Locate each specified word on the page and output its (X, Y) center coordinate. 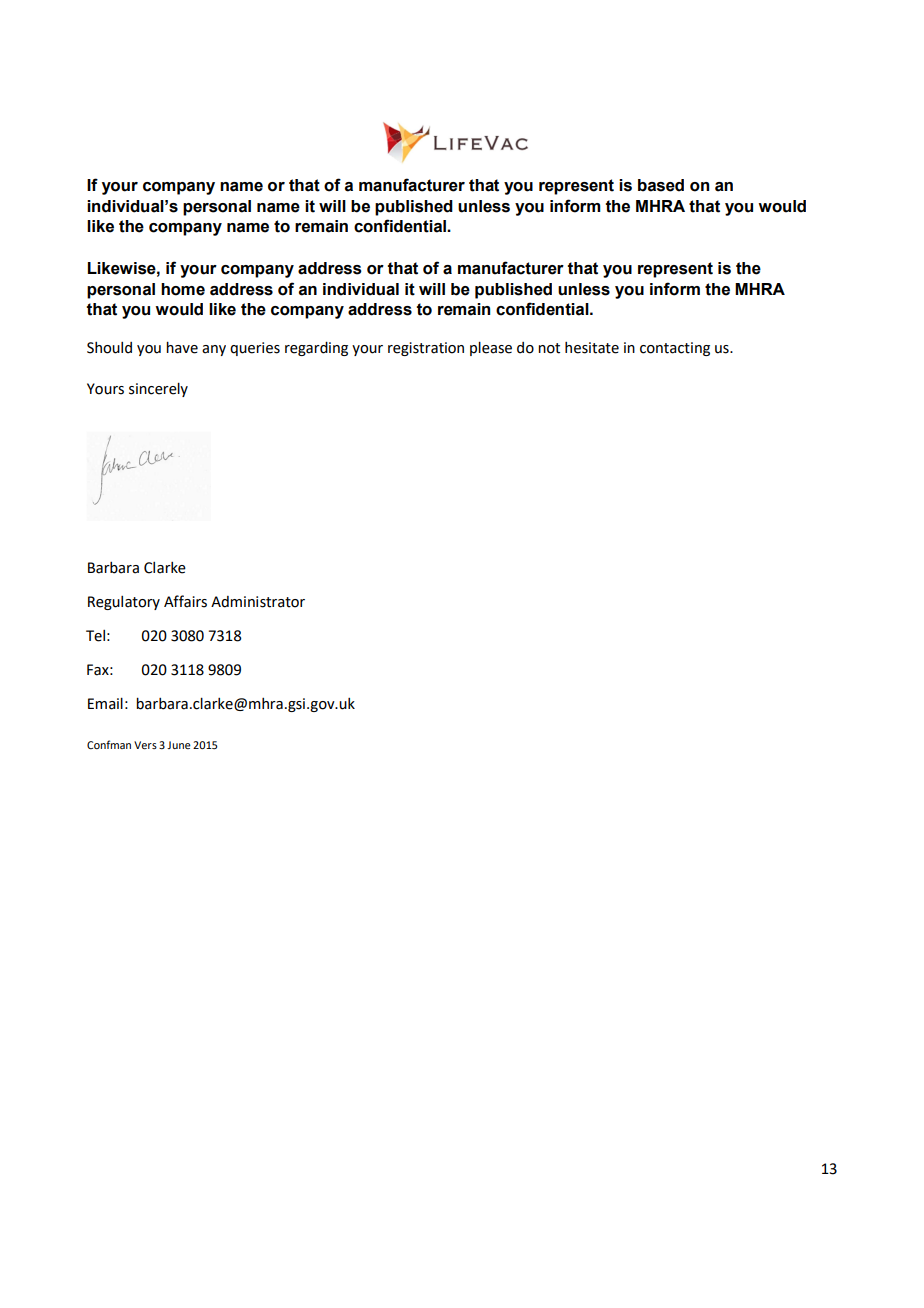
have (182, 347)
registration (426, 349)
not (549, 348)
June (179, 745)
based (661, 185)
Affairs (185, 601)
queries (255, 349)
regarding (316, 349)
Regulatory (124, 603)
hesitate (592, 348)
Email (105, 703)
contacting (675, 349)
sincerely (158, 389)
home (183, 289)
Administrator (258, 602)
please (491, 348)
